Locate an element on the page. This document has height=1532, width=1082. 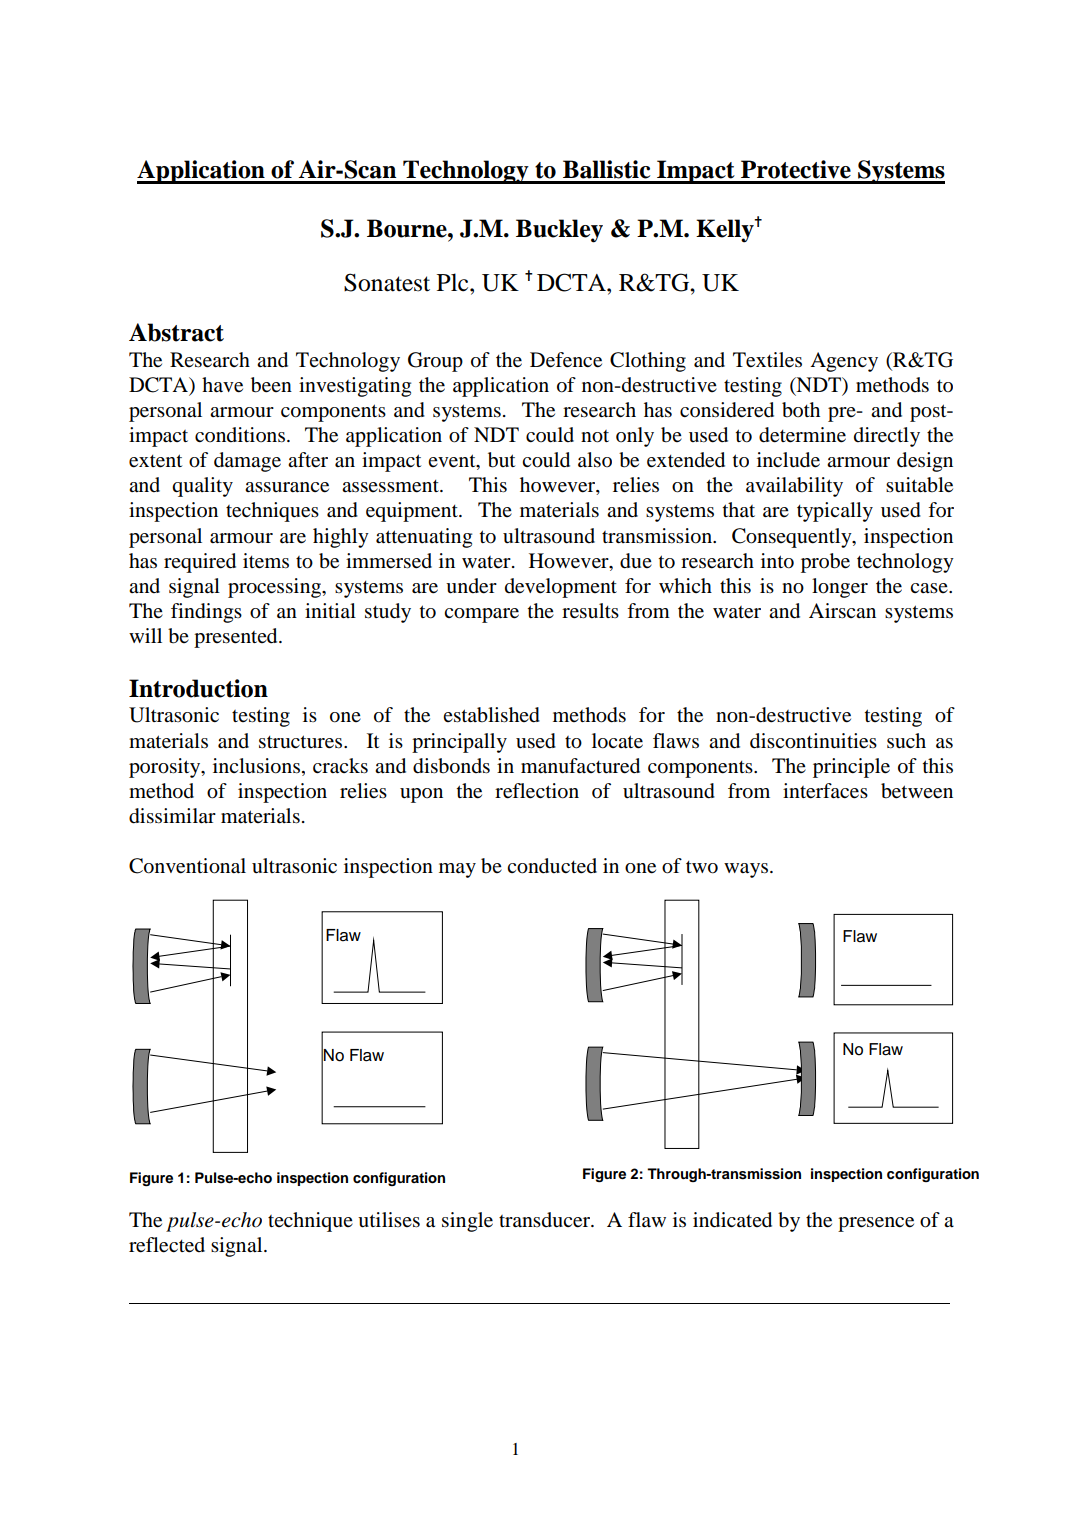
Conventional is located at coordinates (187, 866).
